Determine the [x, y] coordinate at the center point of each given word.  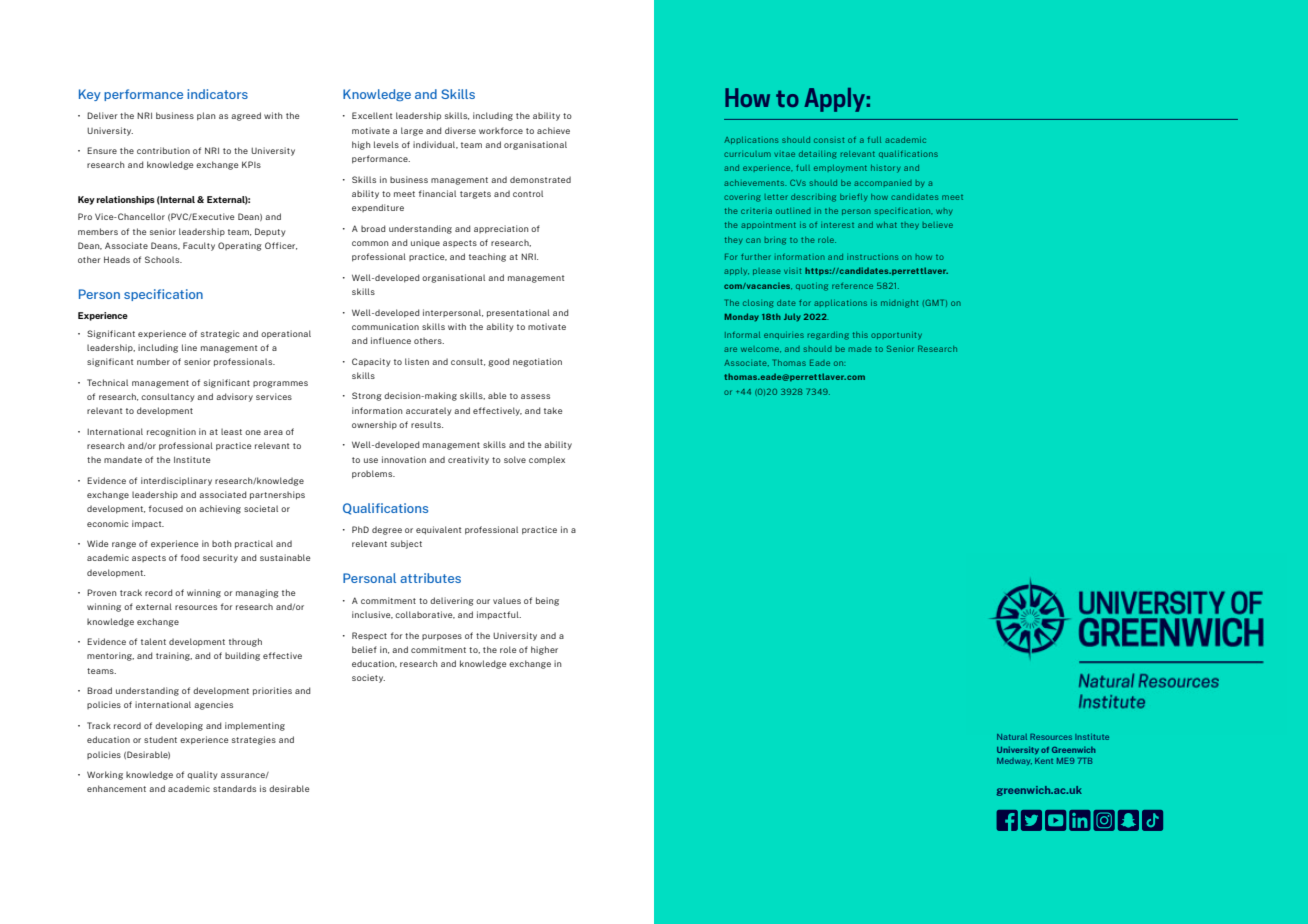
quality [202, 775]
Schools [163, 259]
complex [547, 460]
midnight [899, 304]
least [231, 431]
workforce [501, 130]
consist [829, 140]
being [547, 601]
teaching [487, 257]
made [860, 349]
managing [257, 593]
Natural [1012, 737]
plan [206, 116]
